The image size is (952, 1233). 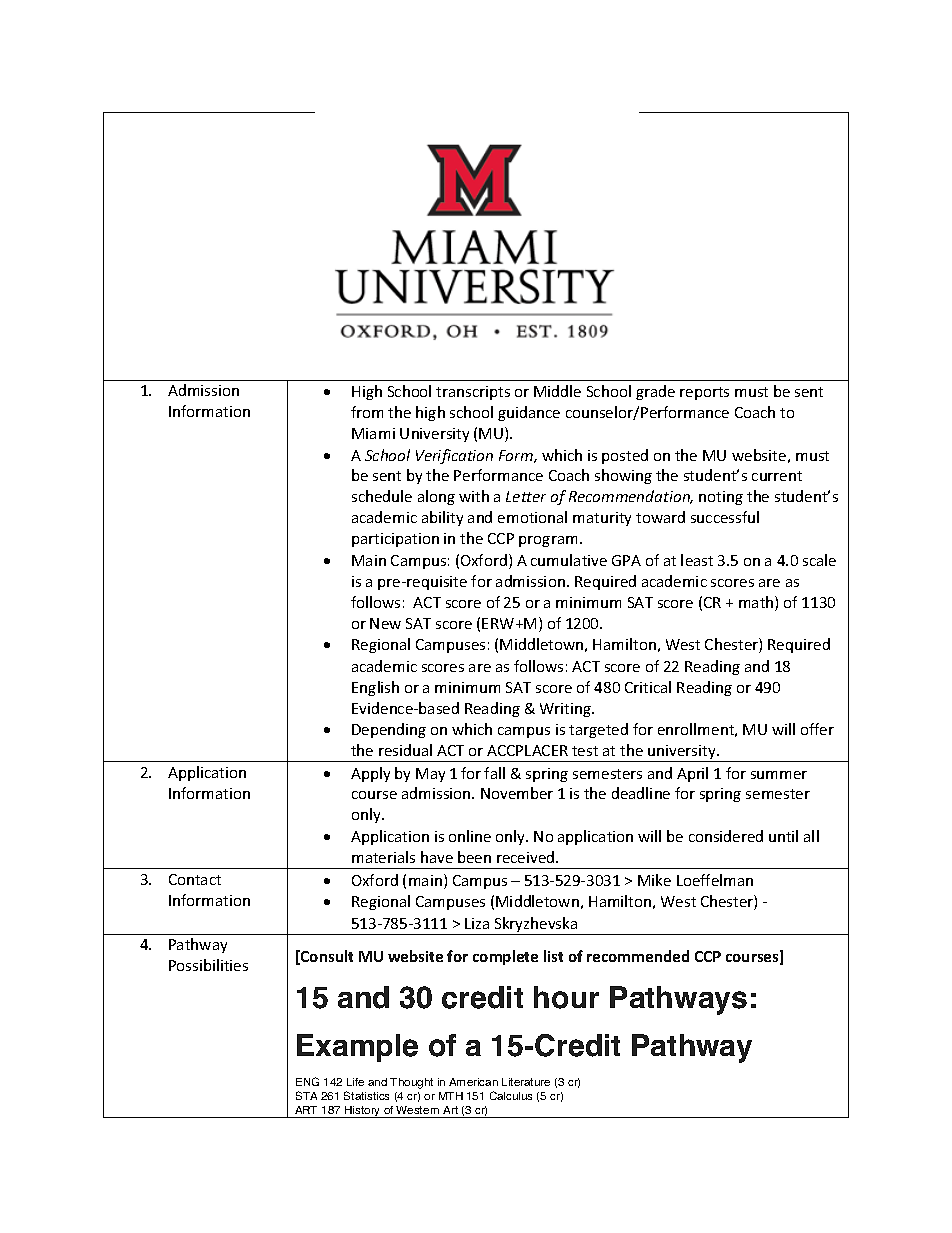 I want to click on Literature, so click(x=526, y=1082).
